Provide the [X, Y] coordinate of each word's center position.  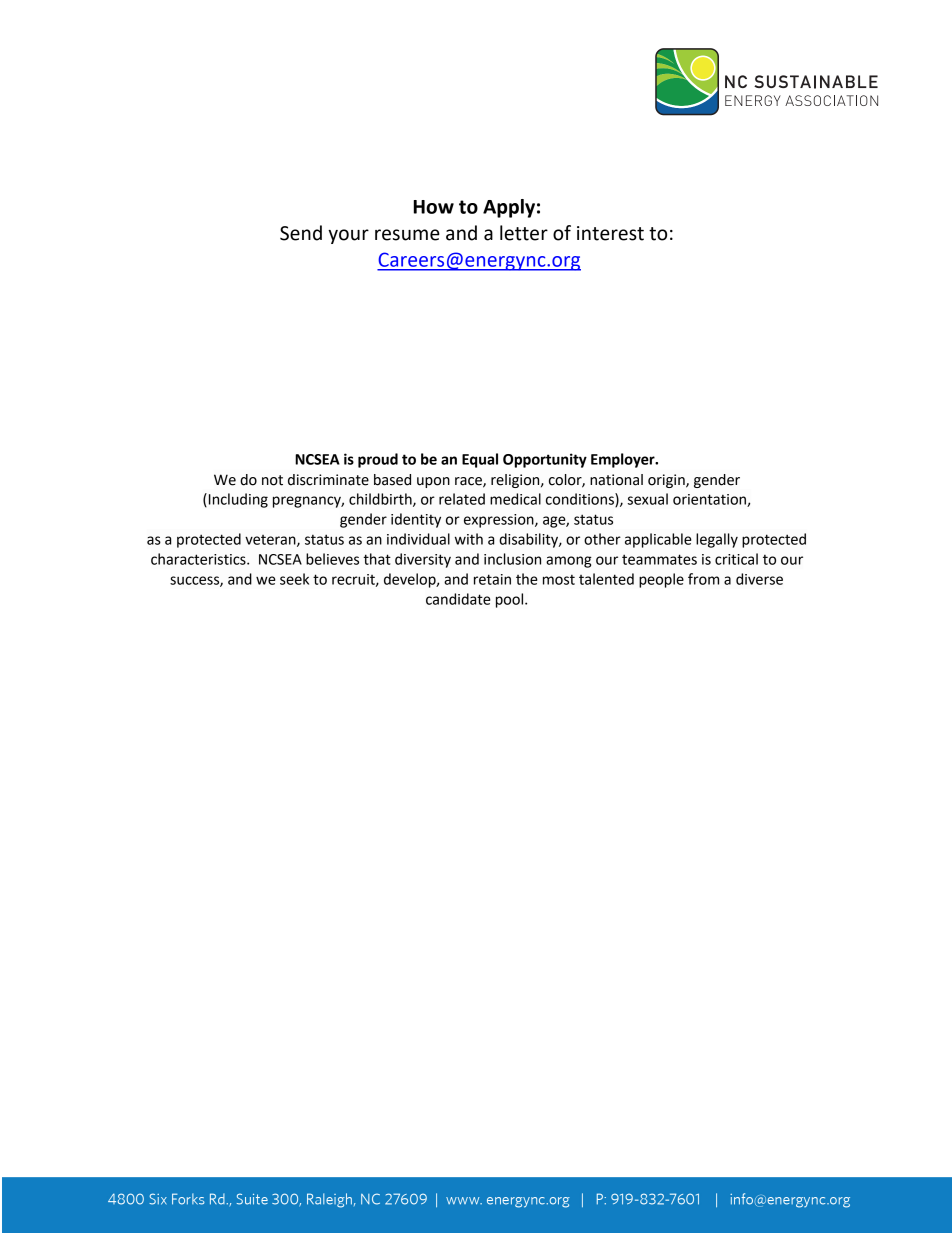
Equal [480, 460]
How [433, 207]
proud [378, 460]
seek [294, 579]
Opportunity [545, 460]
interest [610, 233]
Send [301, 233]
